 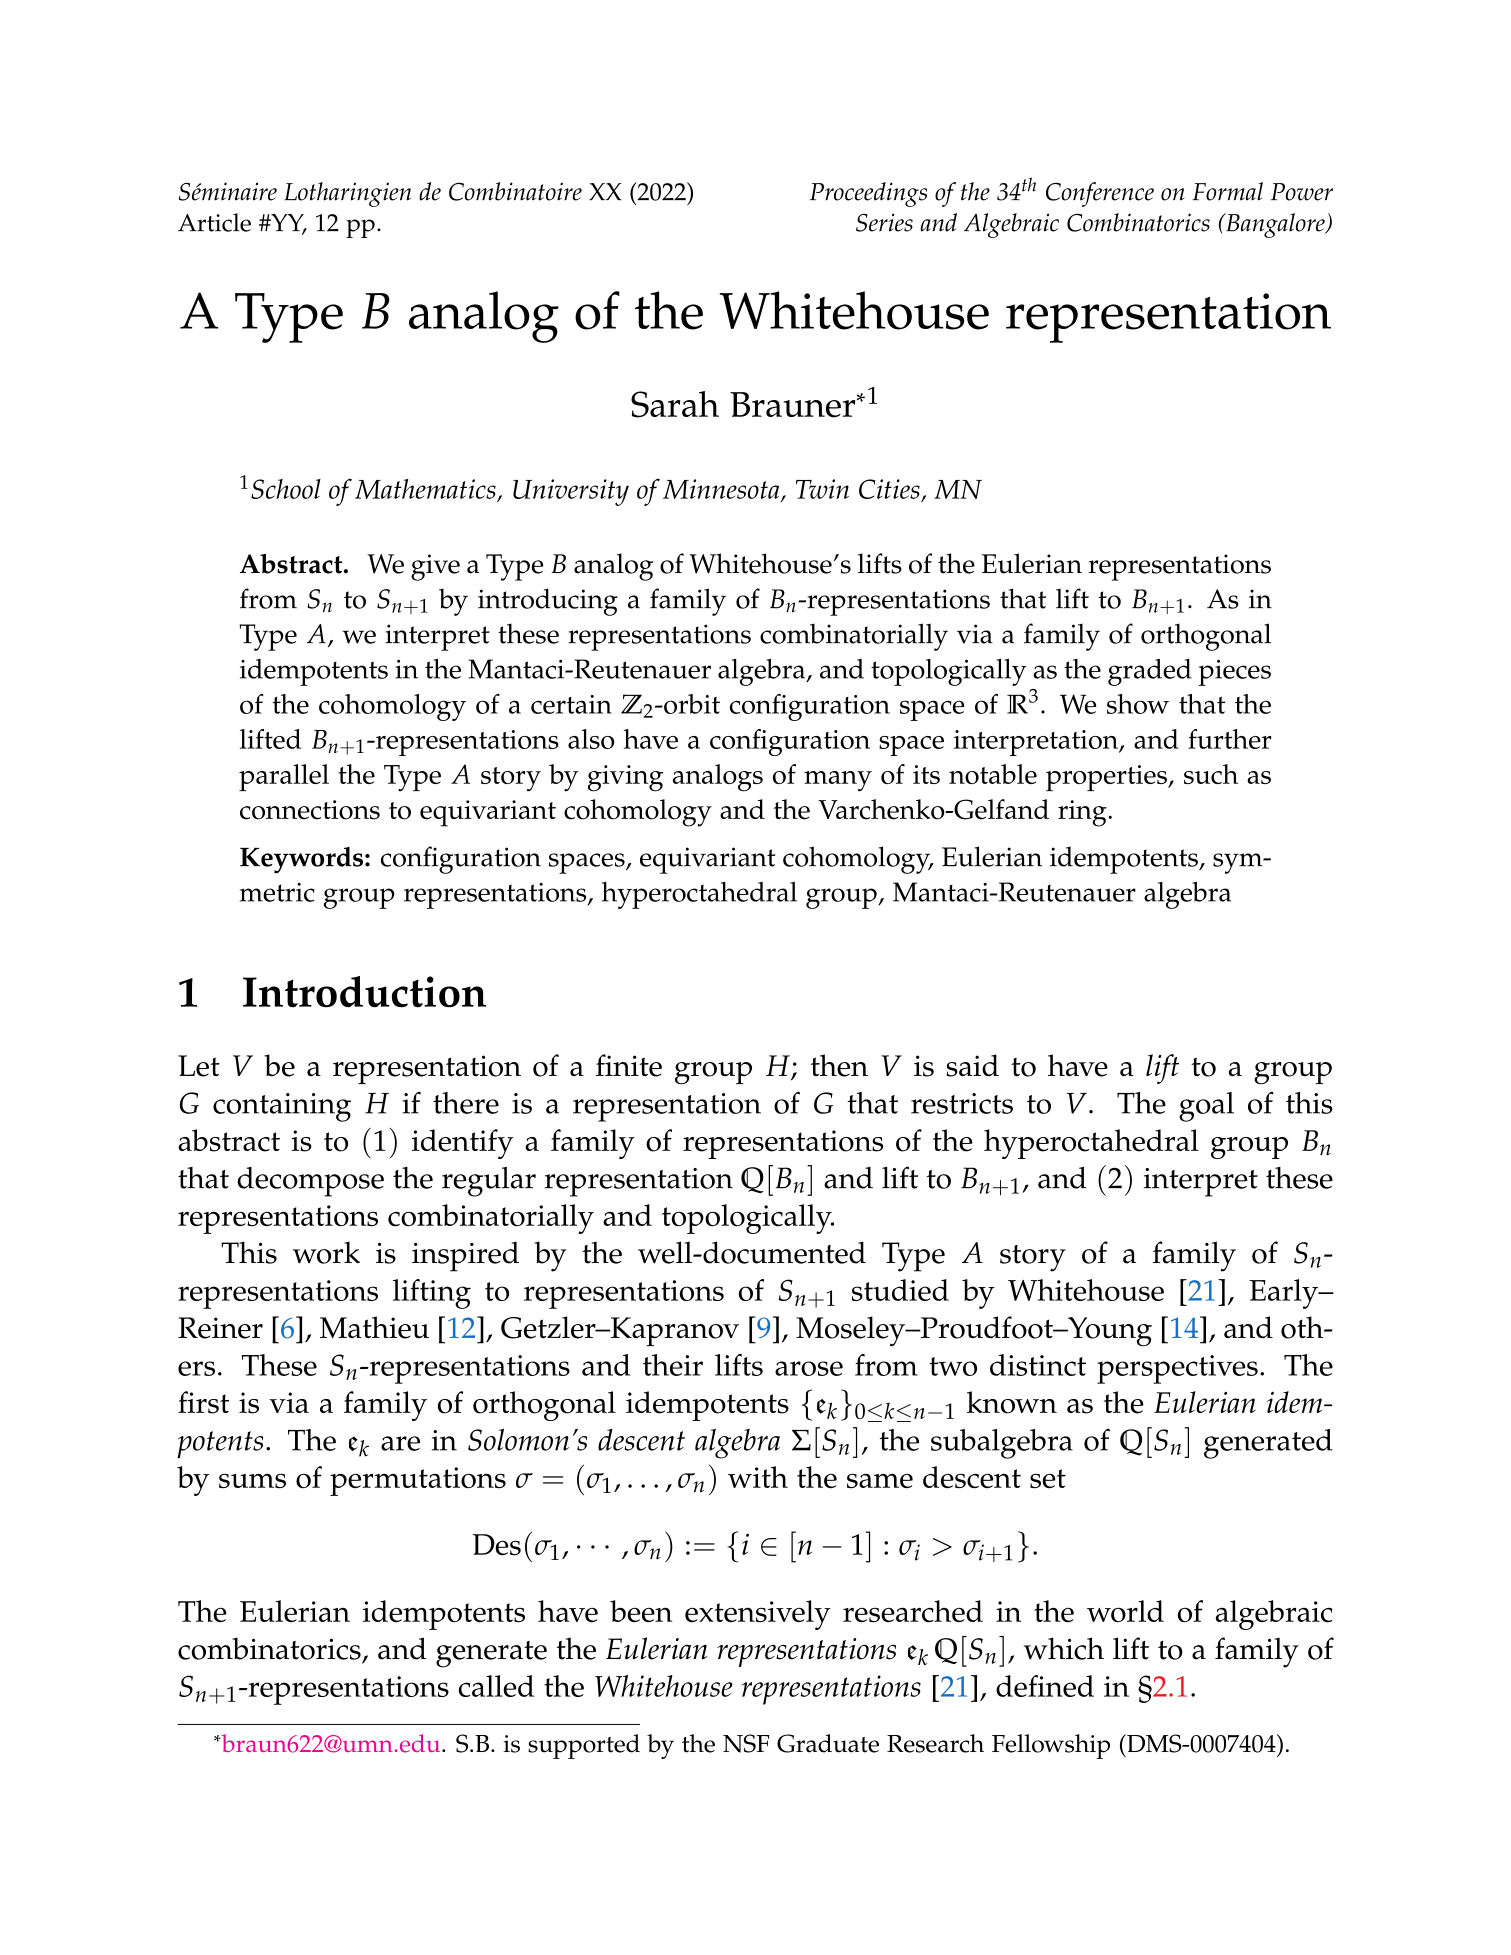 What do you see at coordinates (496, 1686) in the screenshot?
I see `called` at bounding box center [496, 1686].
